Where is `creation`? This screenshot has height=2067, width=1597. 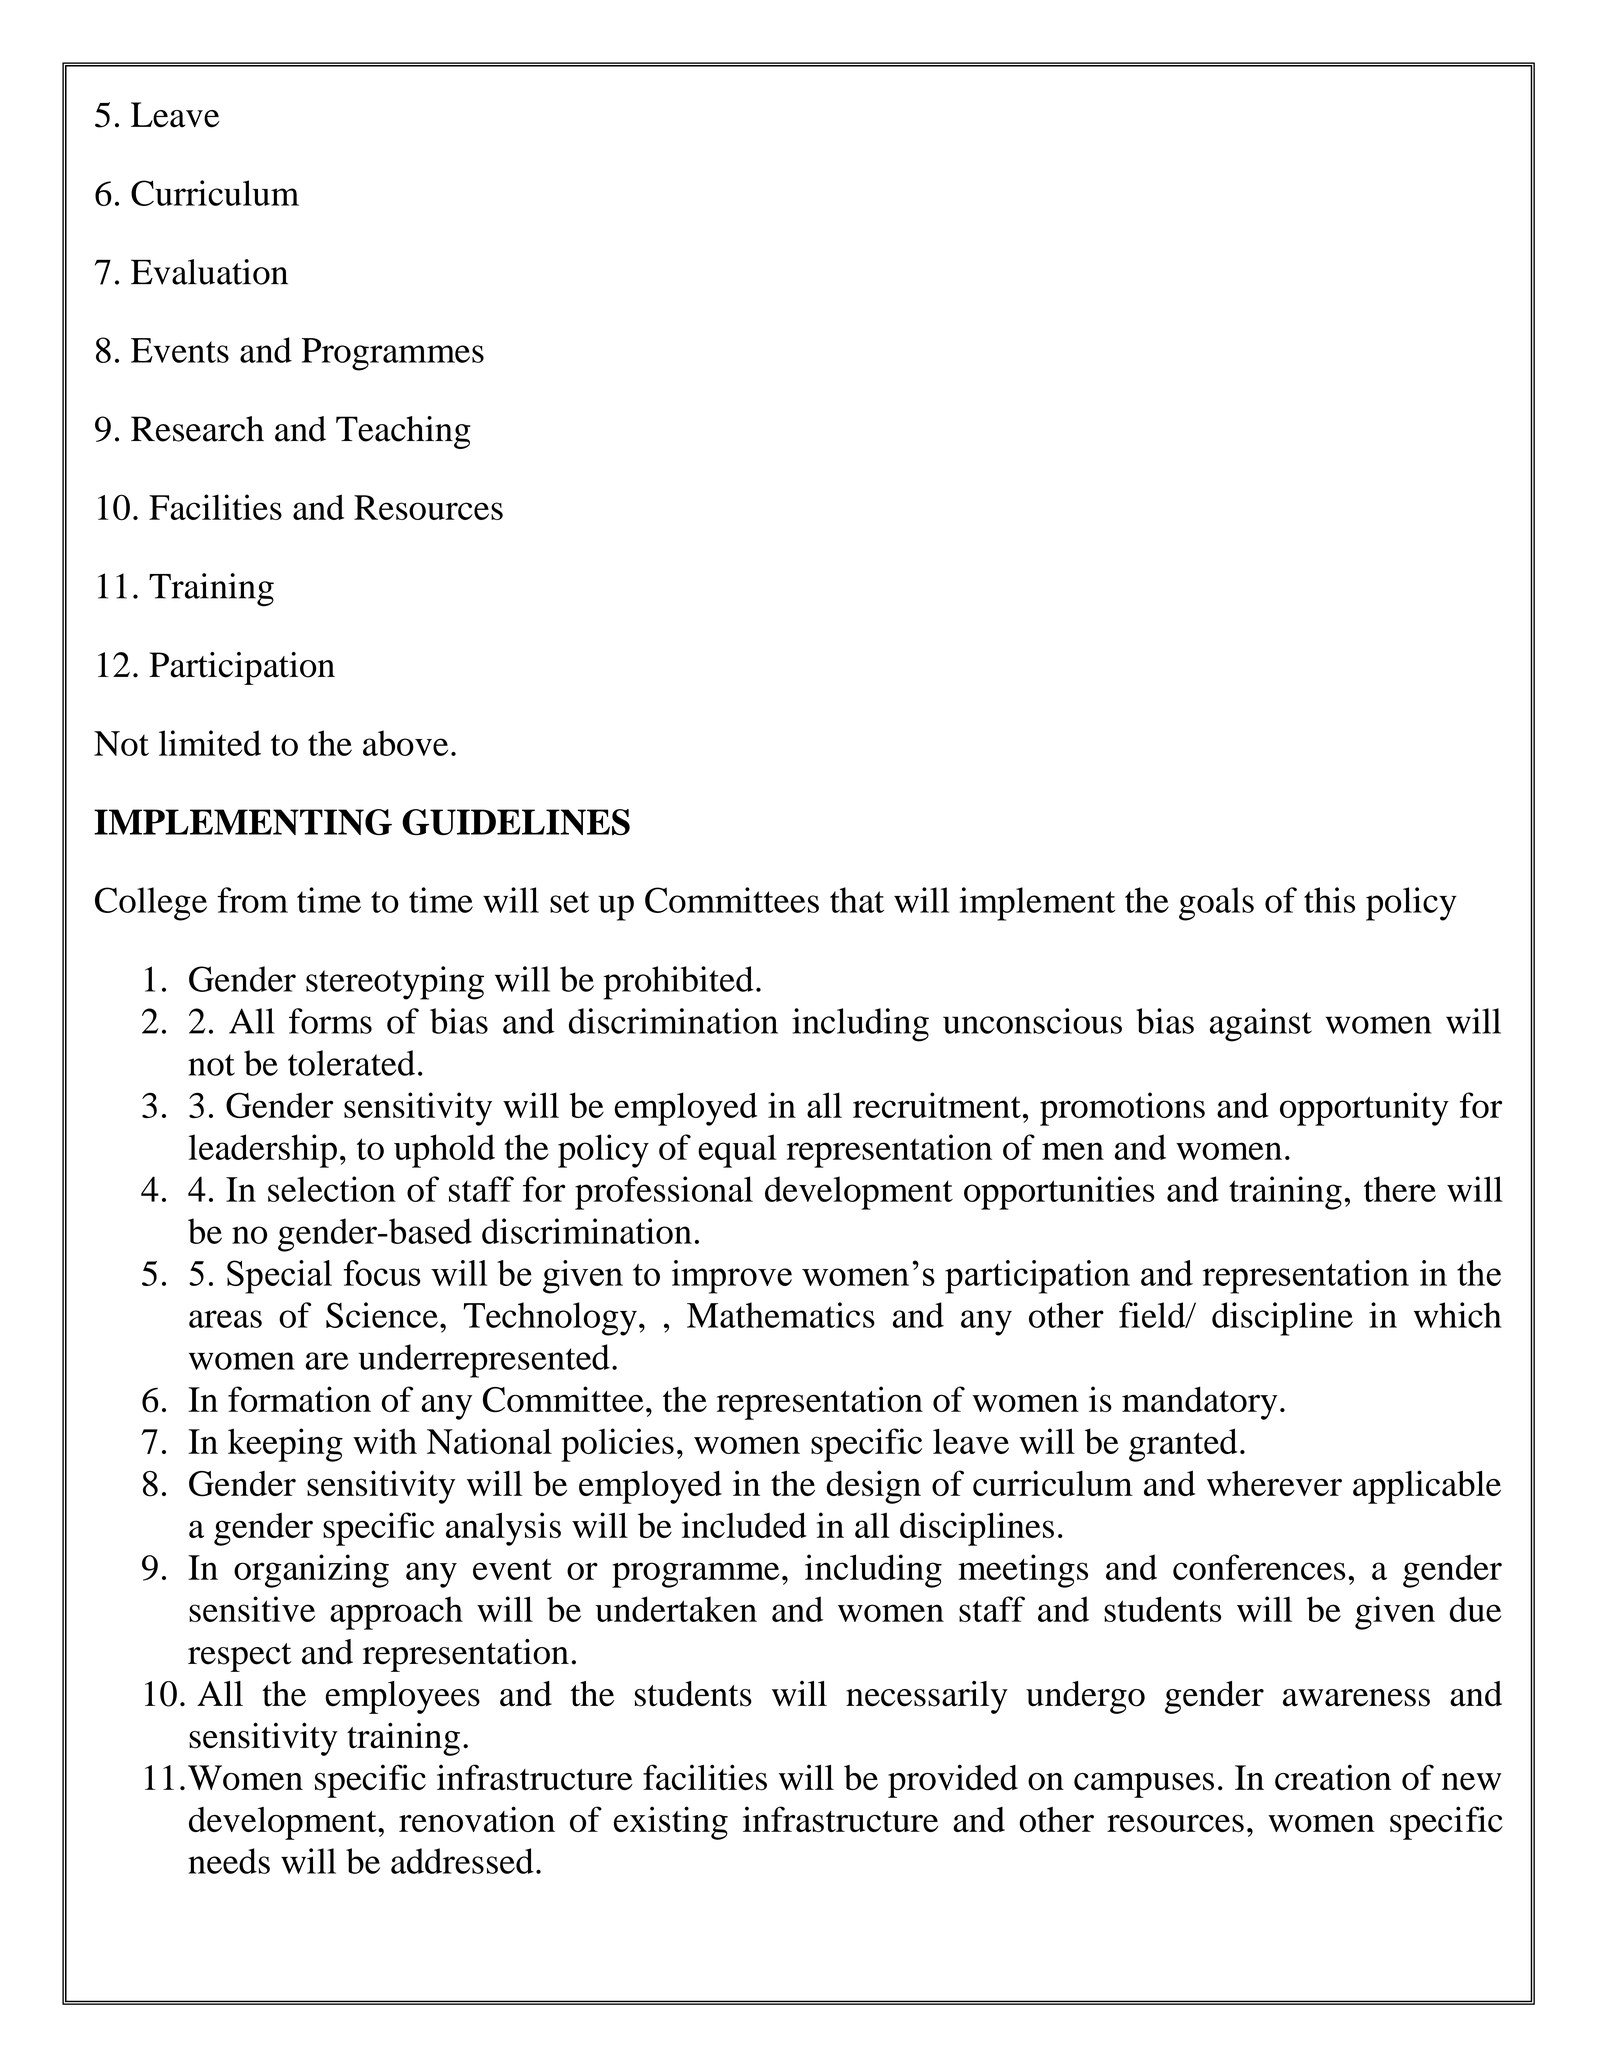 creation is located at coordinates (1333, 1777).
